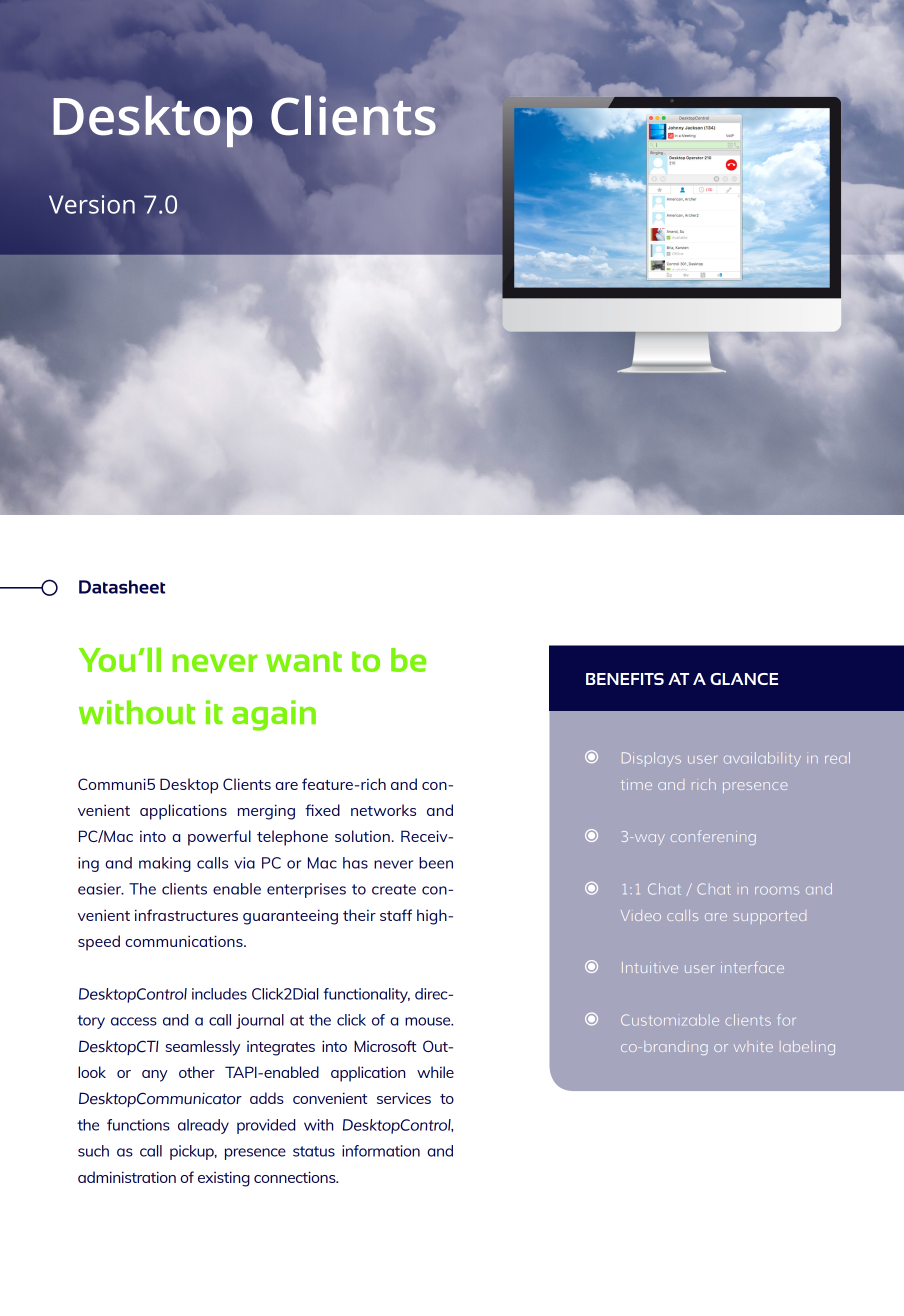 The height and width of the screenshot is (1316, 904). What do you see at coordinates (744, 679) in the screenshot?
I see `GLANCE` at bounding box center [744, 679].
